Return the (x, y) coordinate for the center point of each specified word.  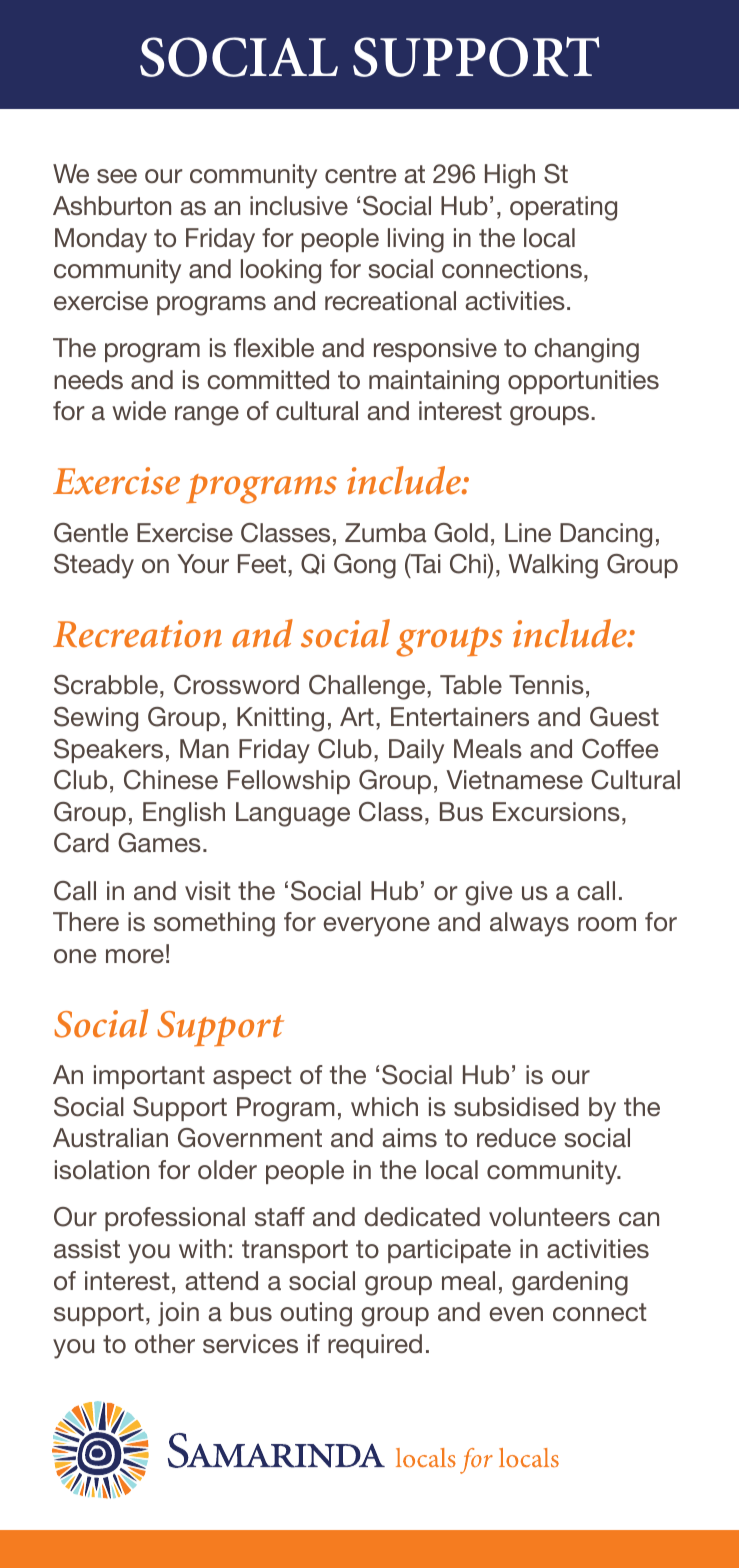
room (607, 924)
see (117, 176)
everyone (377, 927)
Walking (553, 566)
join (178, 1314)
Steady (94, 566)
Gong (365, 566)
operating (563, 208)
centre (360, 174)
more (135, 956)
